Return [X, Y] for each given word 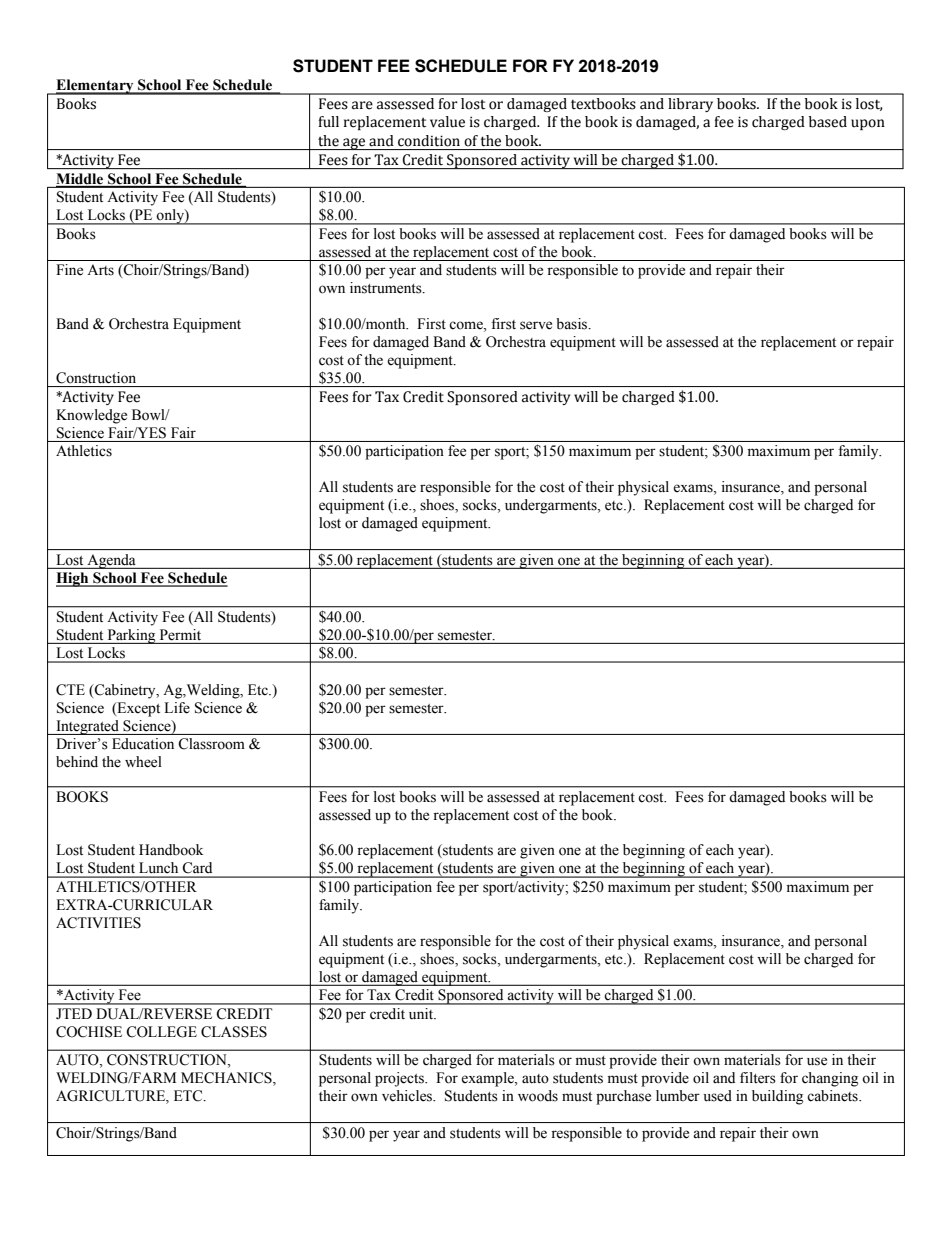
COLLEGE [161, 1032]
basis [573, 324]
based [828, 122]
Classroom [211, 744]
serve [536, 325]
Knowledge [91, 416]
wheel [143, 762]
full [328, 122]
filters [758, 1078]
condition [429, 141]
